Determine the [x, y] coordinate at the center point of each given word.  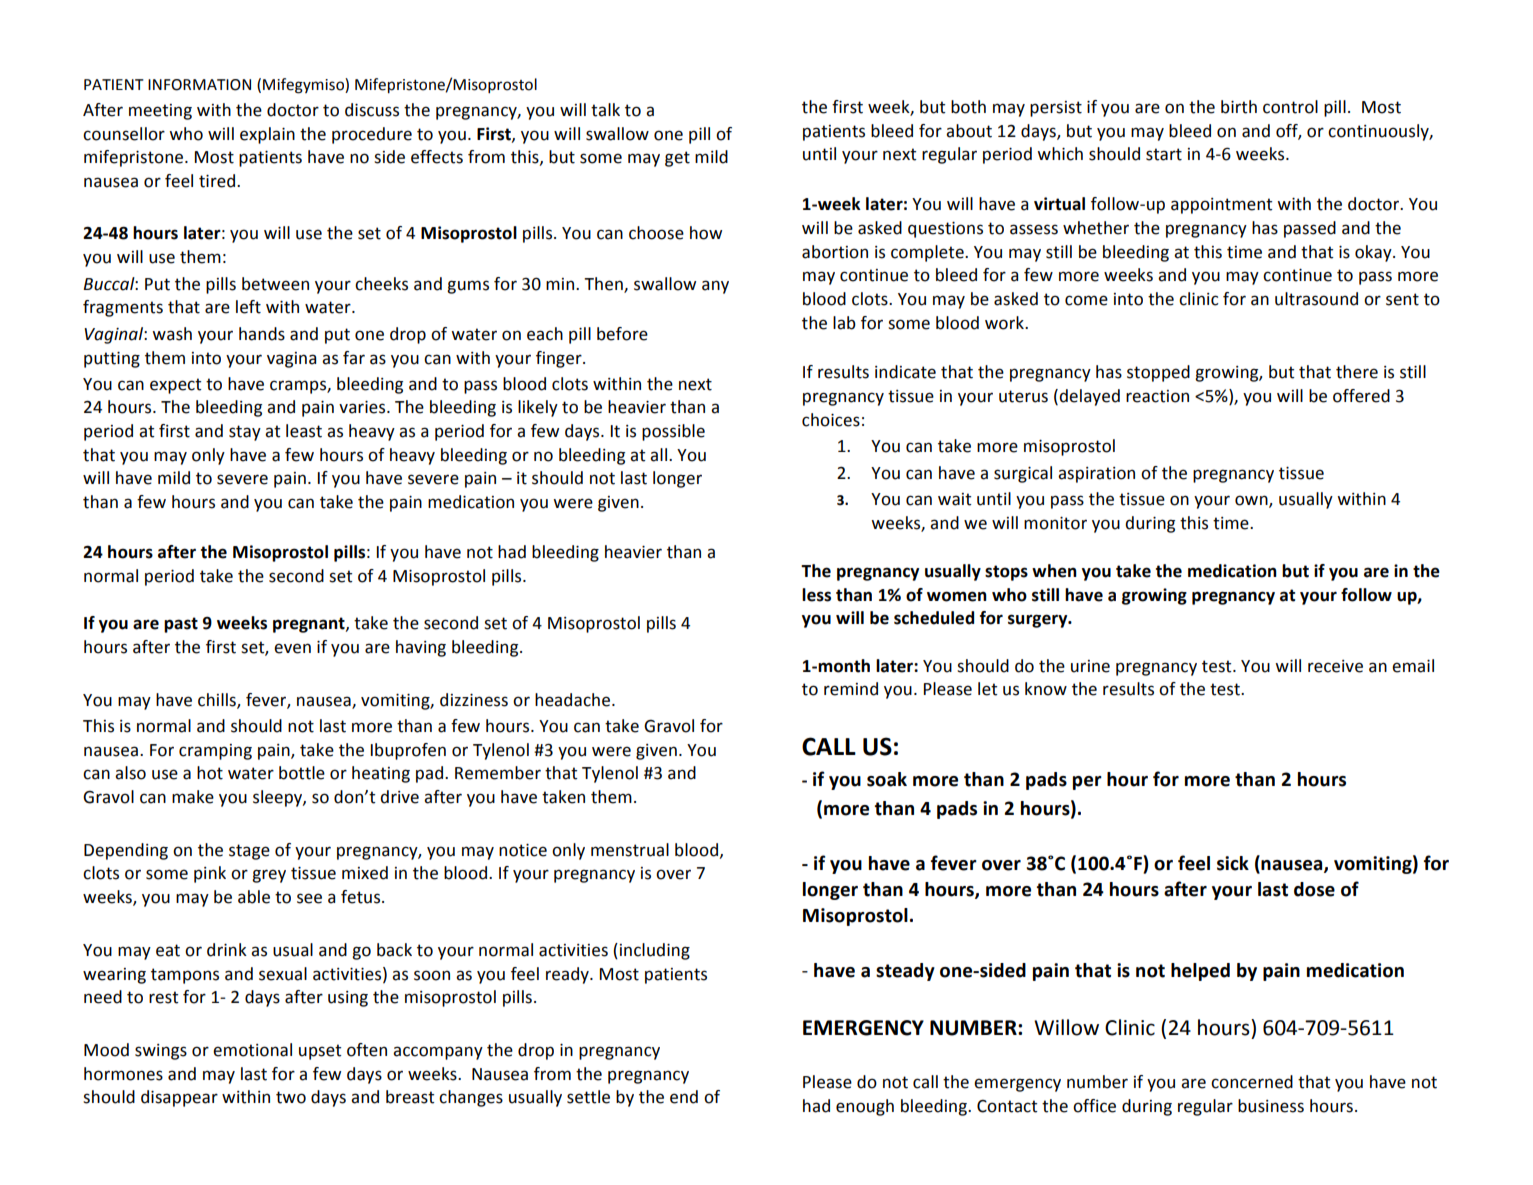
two [291, 1097]
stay [245, 433]
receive [1335, 666]
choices [831, 420]
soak [887, 779]
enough [865, 1107]
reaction [1157, 396]
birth [1239, 107]
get [677, 159]
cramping [215, 752]
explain [267, 135]
